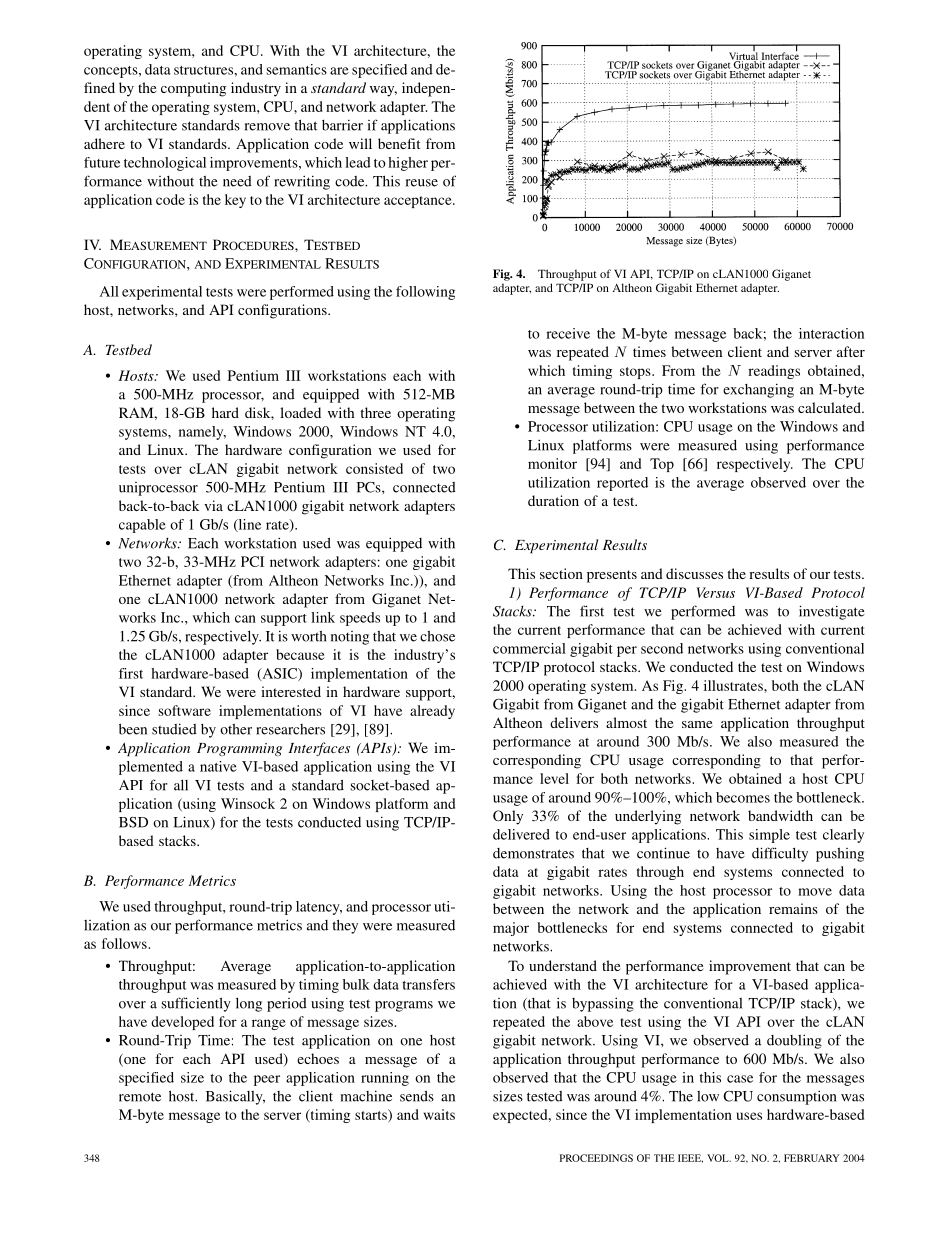 The height and width of the screenshot is (1233, 952). What do you see at coordinates (140, 1097) in the screenshot?
I see `remote` at bounding box center [140, 1097].
